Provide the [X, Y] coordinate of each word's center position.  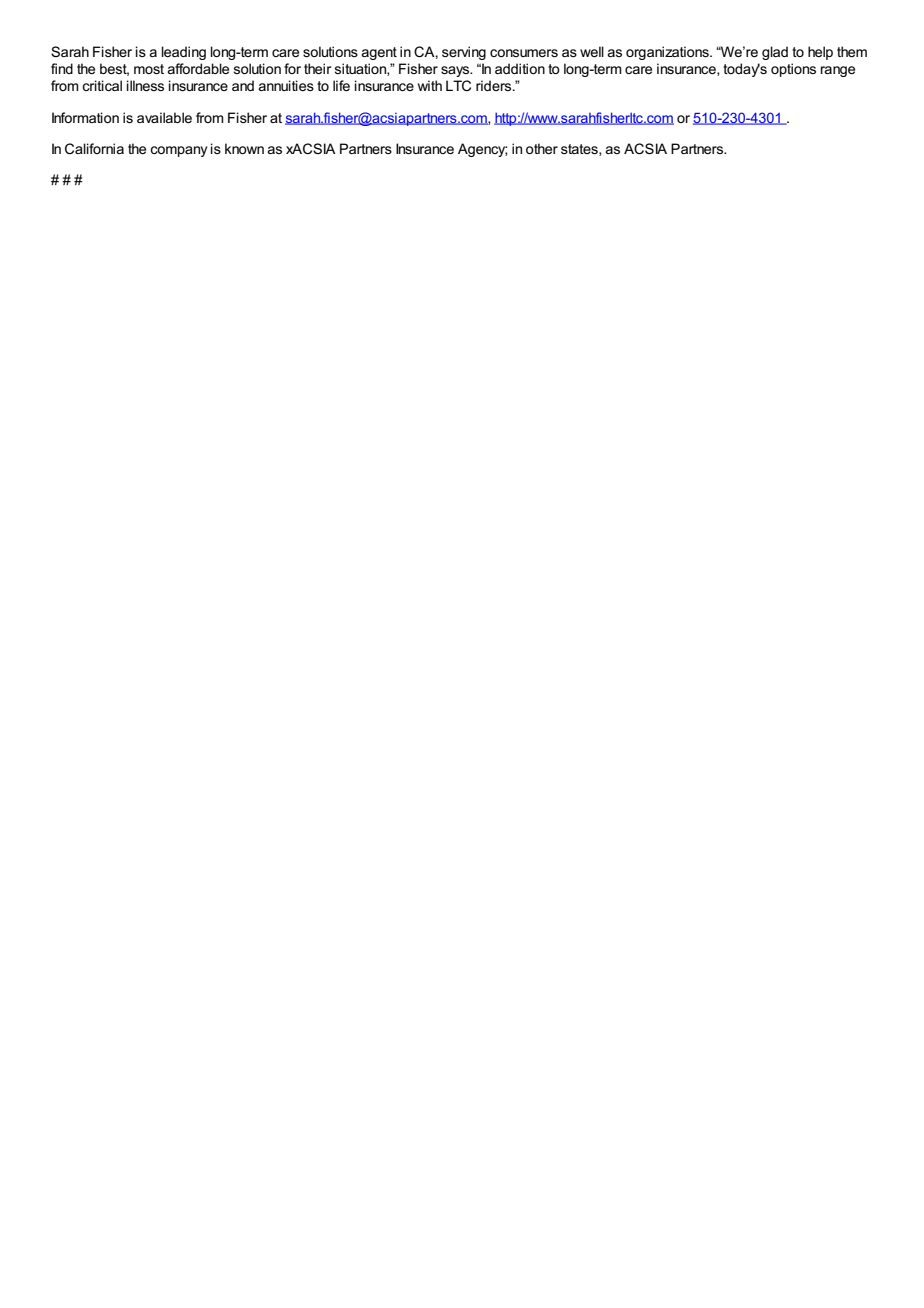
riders [495, 85]
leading [183, 53]
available [164, 117]
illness [145, 85]
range [838, 71]
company [178, 151]
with [430, 85]
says [456, 71]
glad [775, 53]
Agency [482, 150]
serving [464, 53]
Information [85, 117]
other [542, 148]
